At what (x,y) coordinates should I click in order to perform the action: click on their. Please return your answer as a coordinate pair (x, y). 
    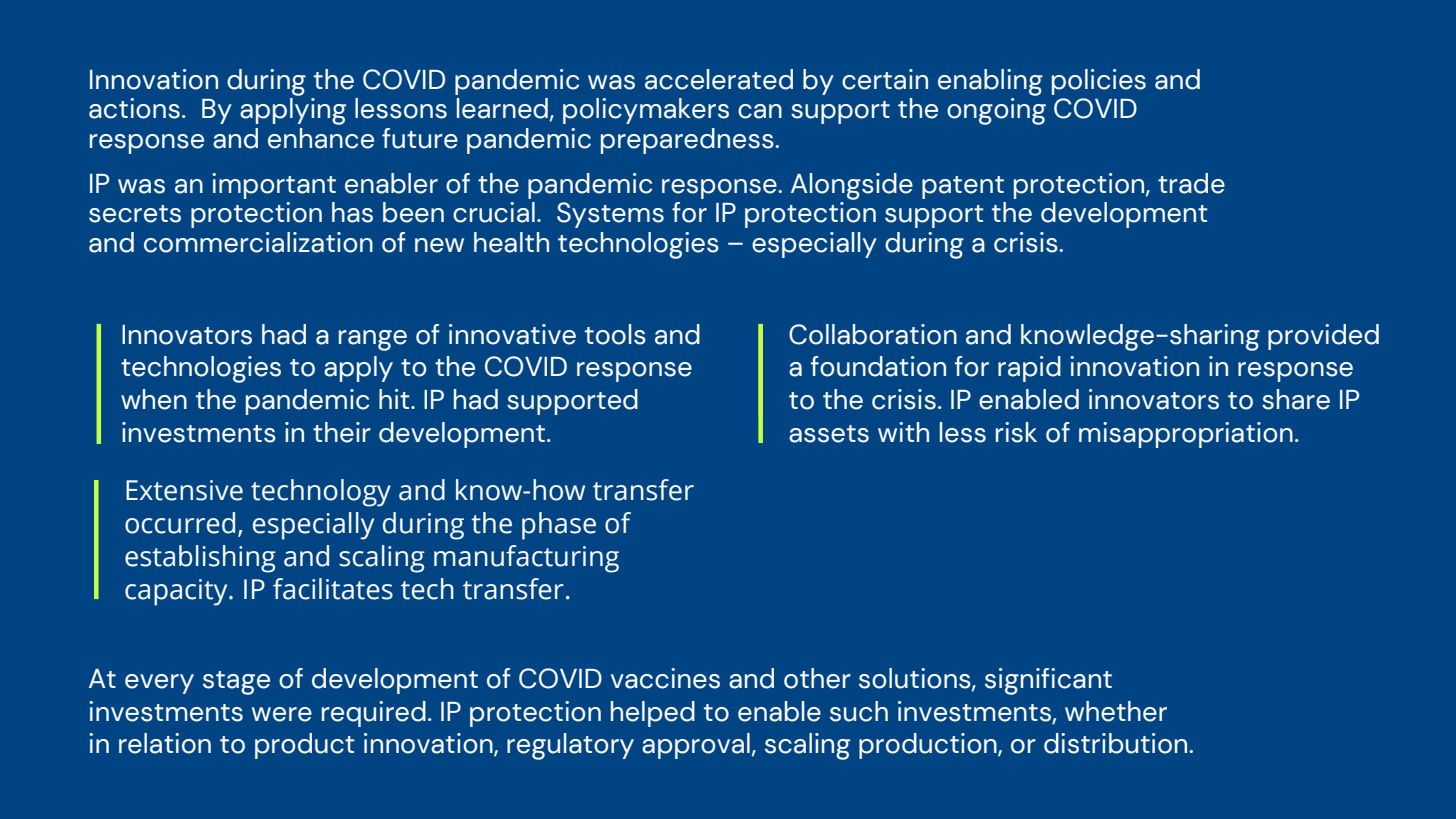
    Looking at the image, I should click on (342, 432).
